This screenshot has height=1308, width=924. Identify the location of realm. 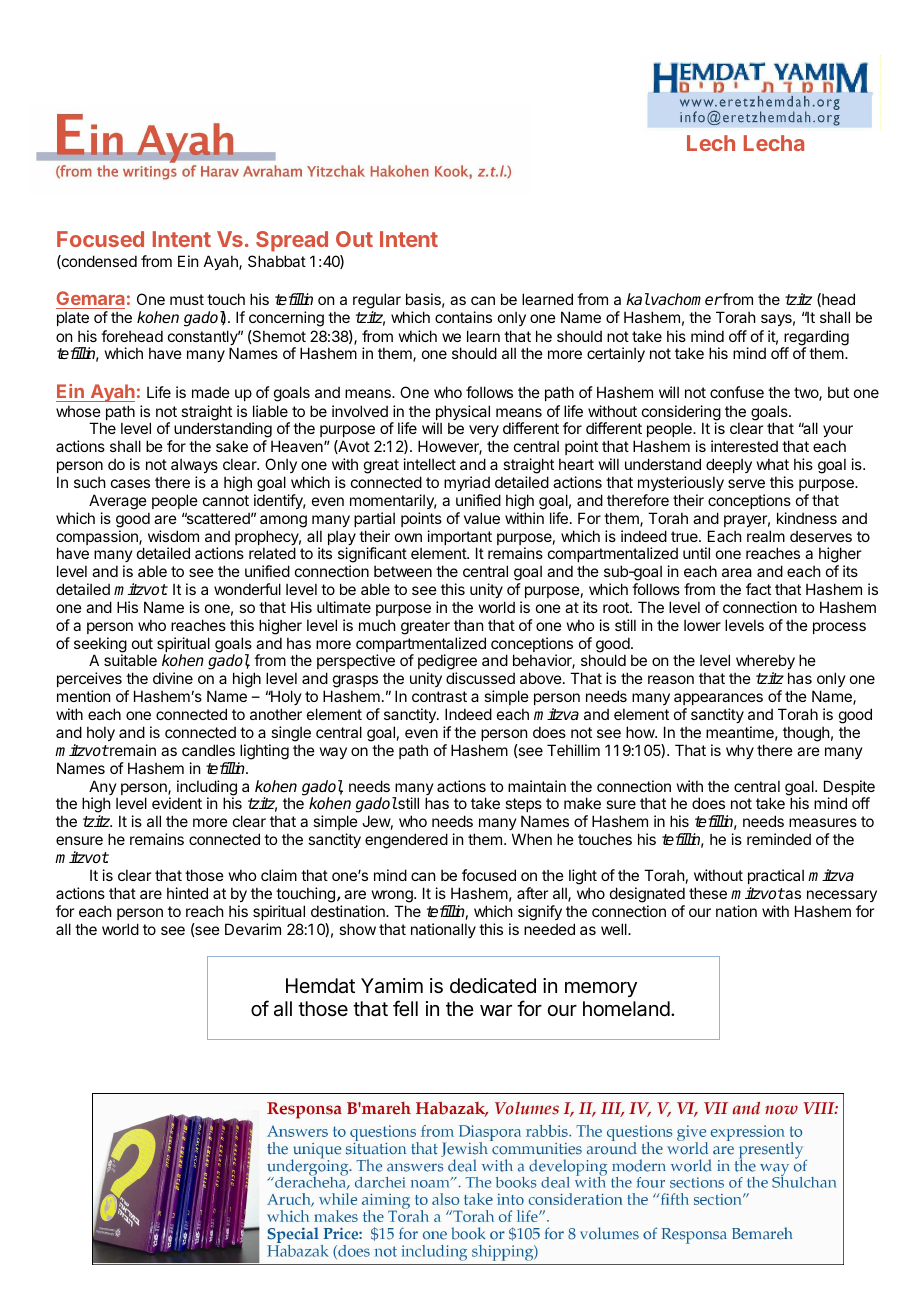
(766, 536).
